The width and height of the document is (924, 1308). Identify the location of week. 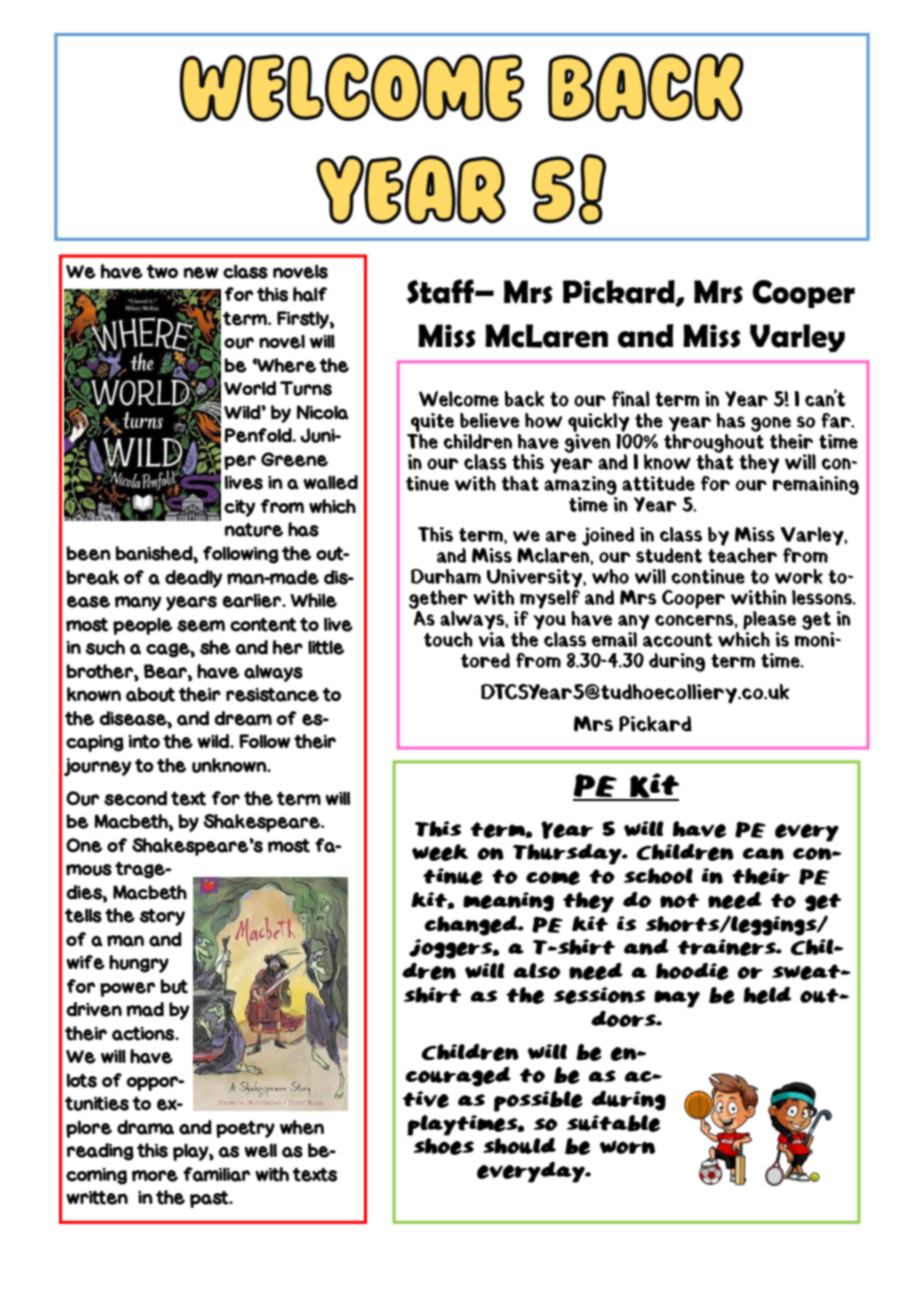
(440, 852).
